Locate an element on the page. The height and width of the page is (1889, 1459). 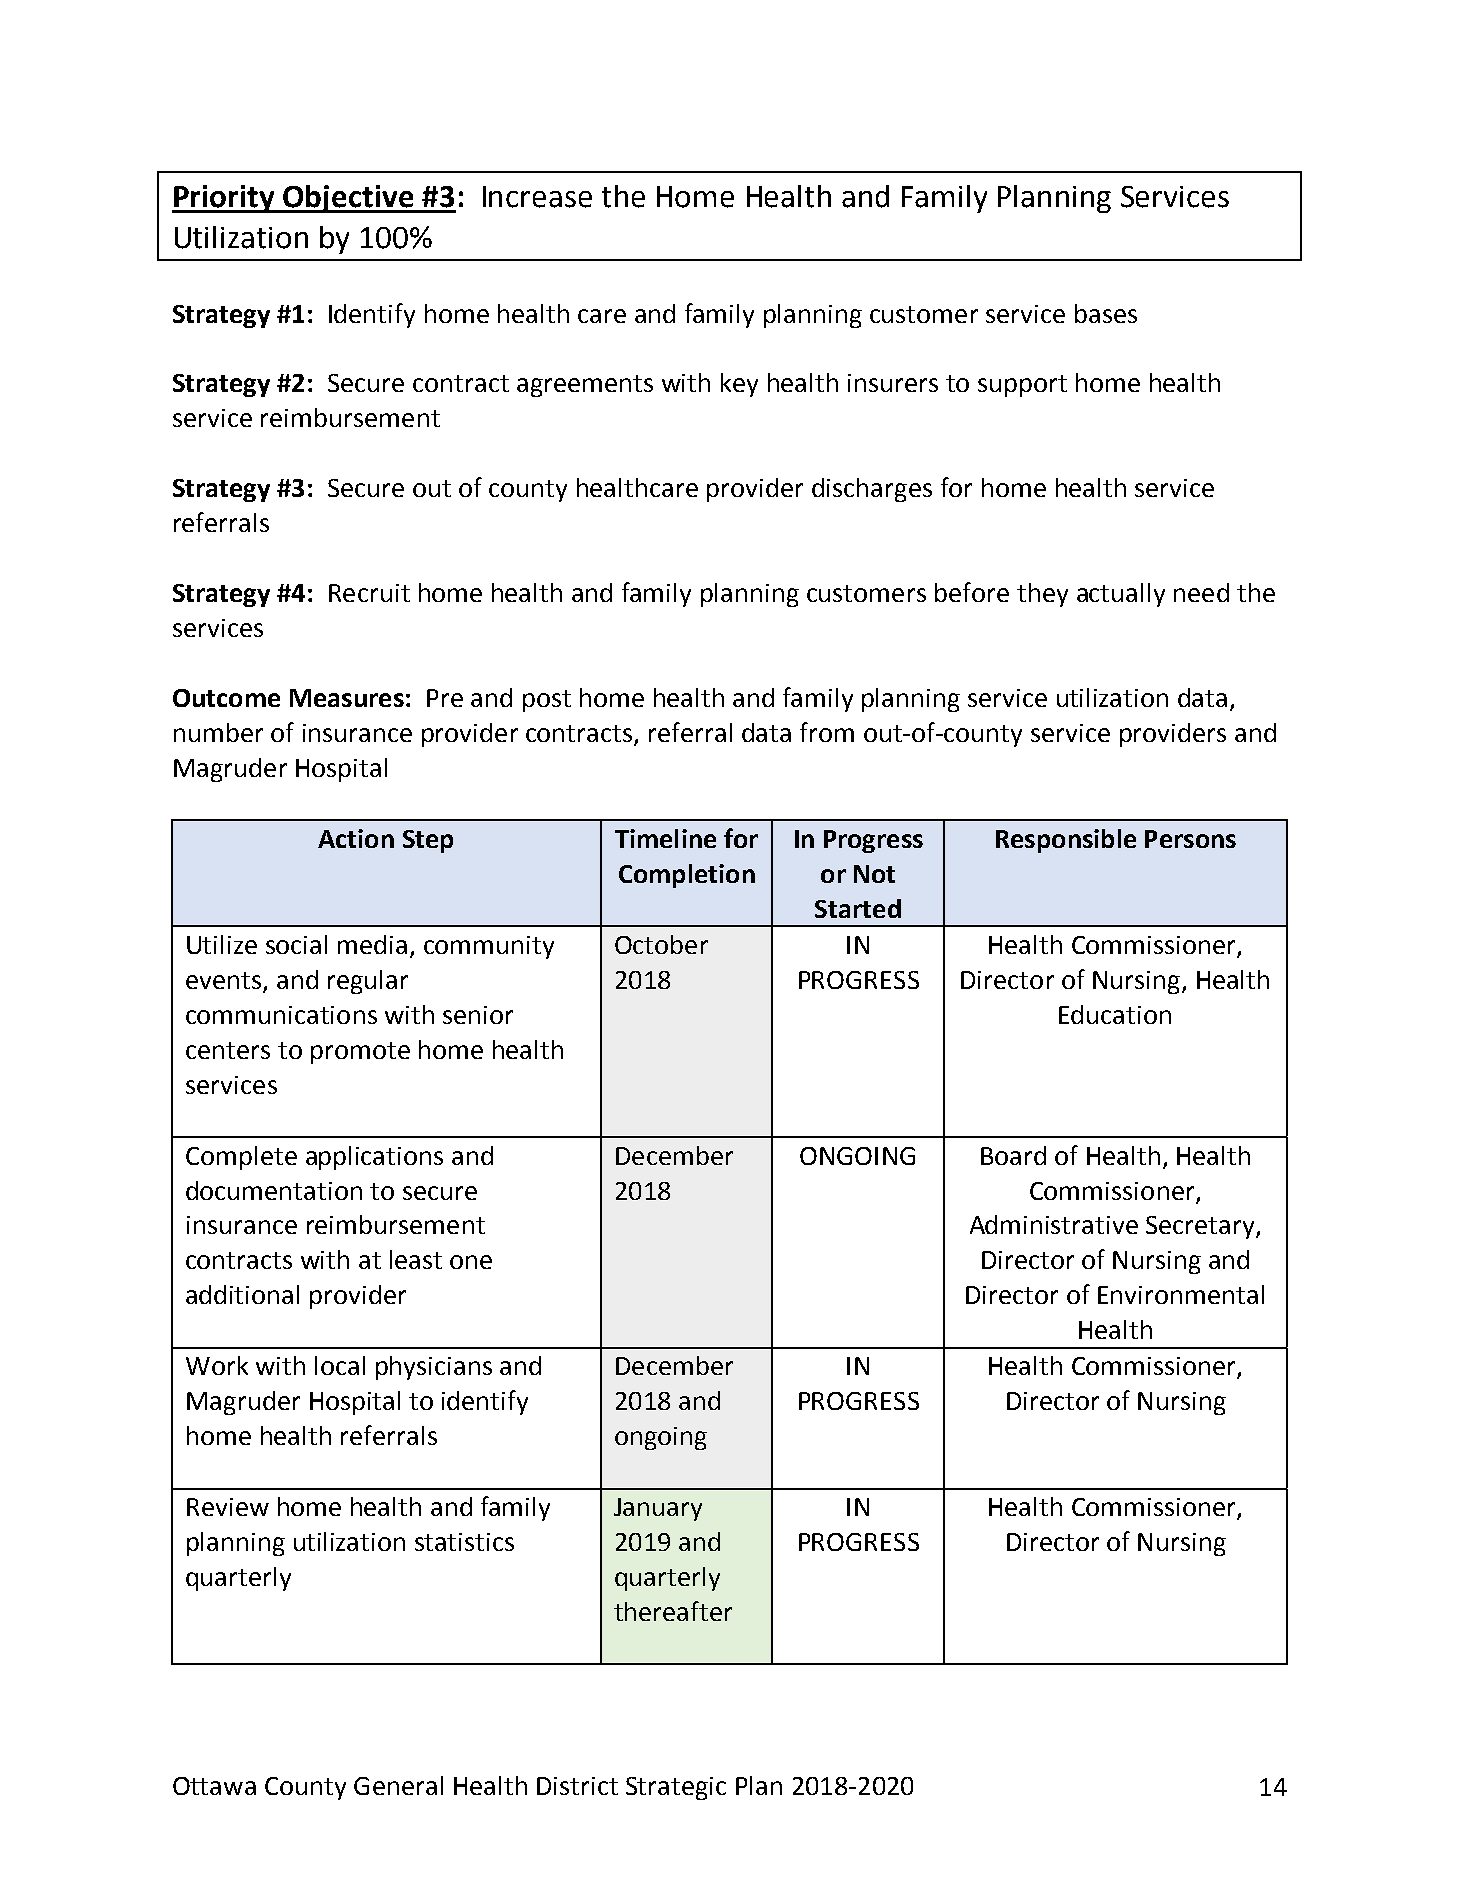
bases is located at coordinates (1106, 313).
